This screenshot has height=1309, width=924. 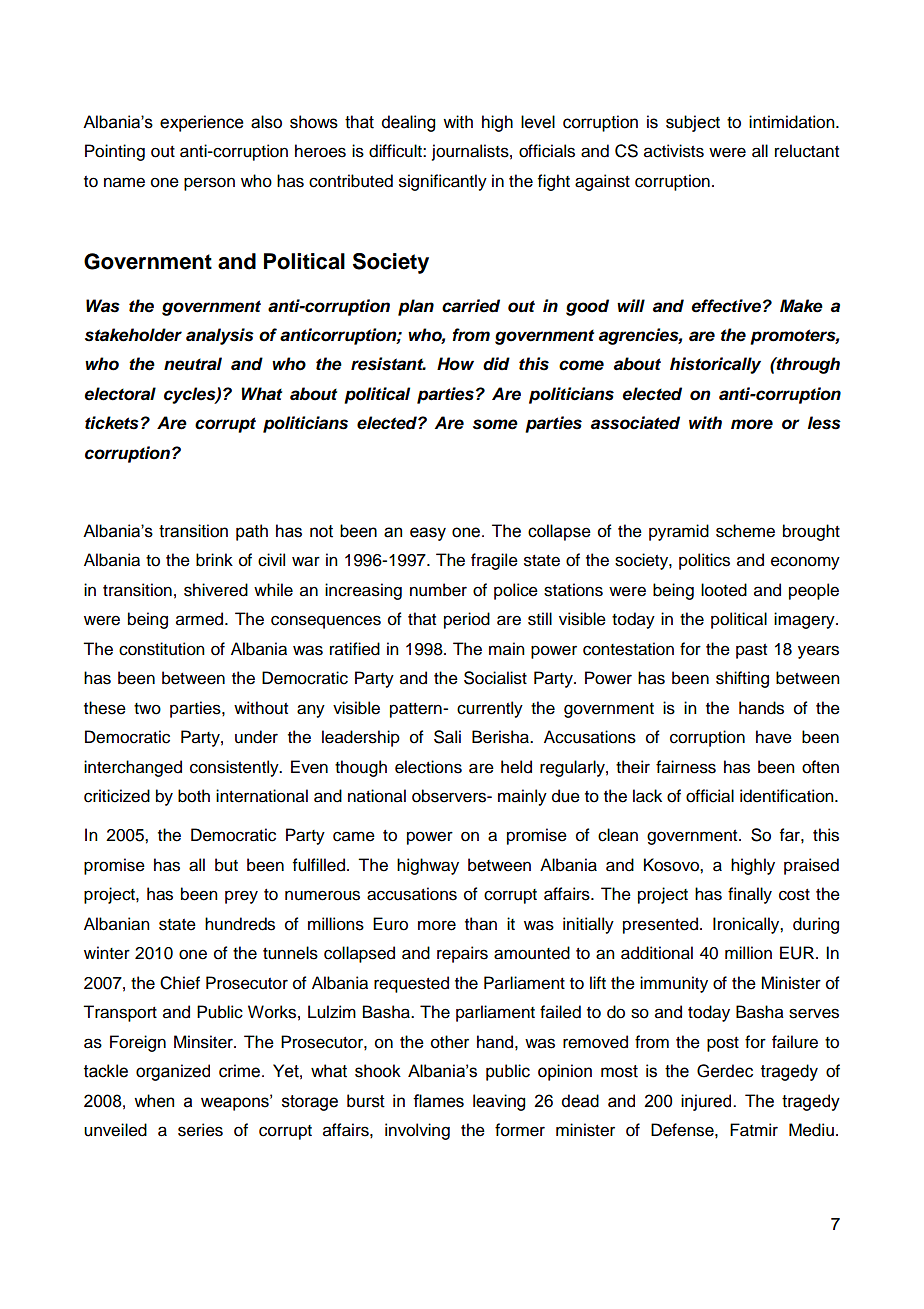 I want to click on flames, so click(x=438, y=1101).
